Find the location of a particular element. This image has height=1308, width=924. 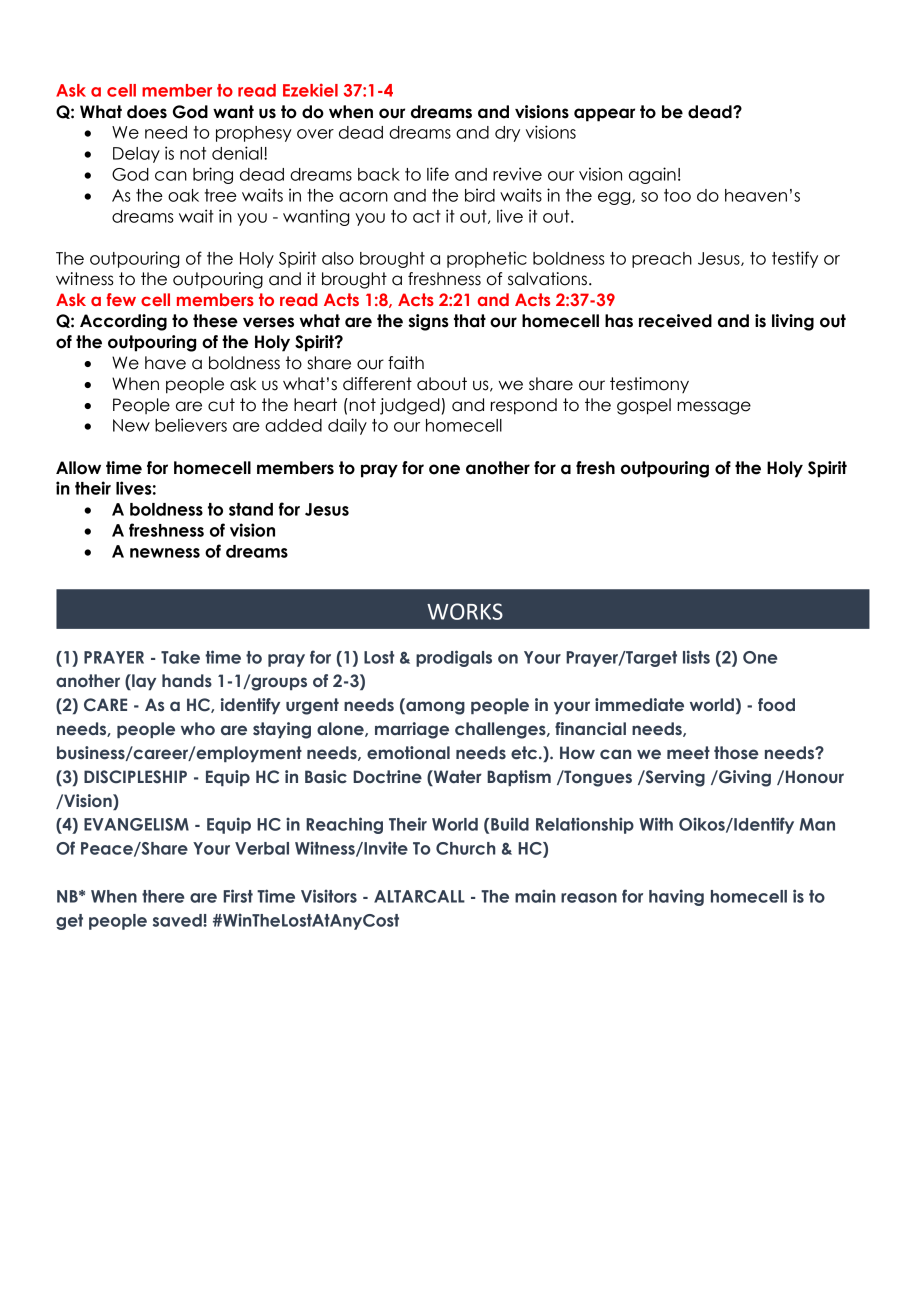

dry is located at coordinates (507, 134).
